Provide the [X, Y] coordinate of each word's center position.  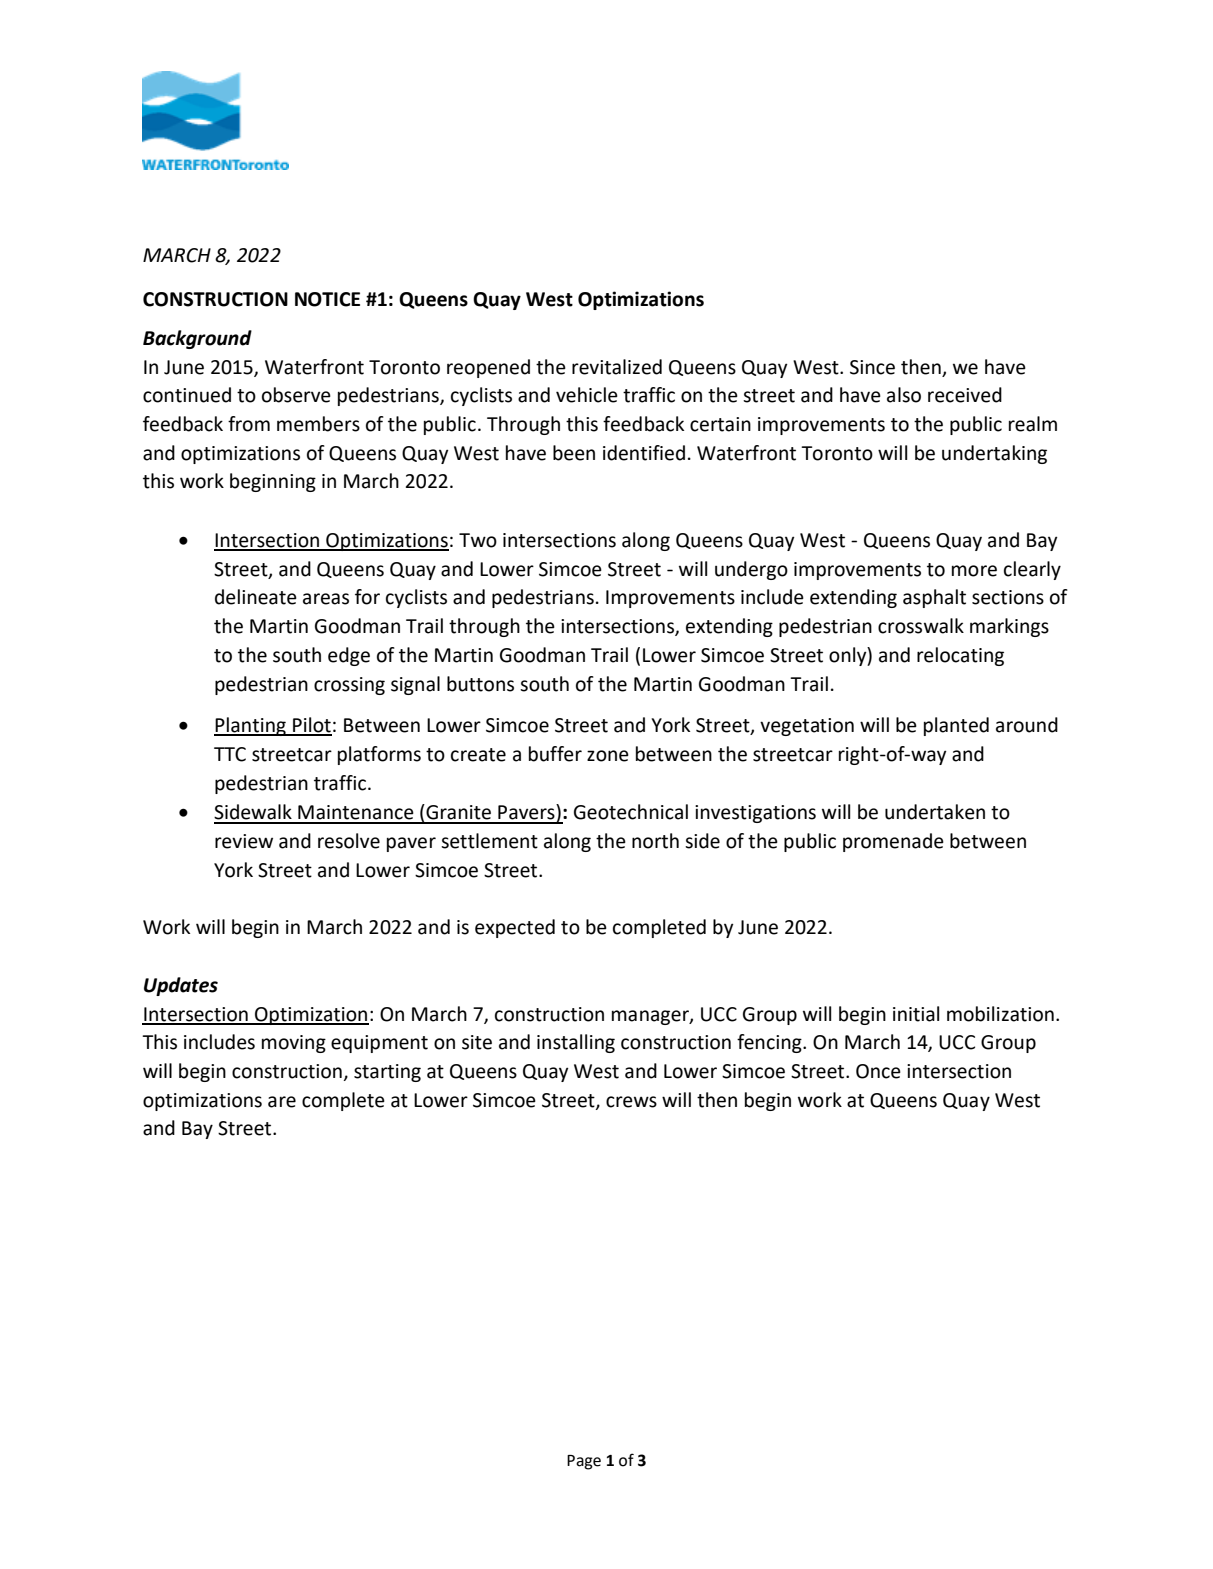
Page [584, 1462]
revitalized [617, 367]
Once [878, 1071]
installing [576, 1043]
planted [956, 726]
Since [872, 367]
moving [294, 1044]
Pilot [311, 726]
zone [608, 756]
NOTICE [327, 299]
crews [631, 1102]
